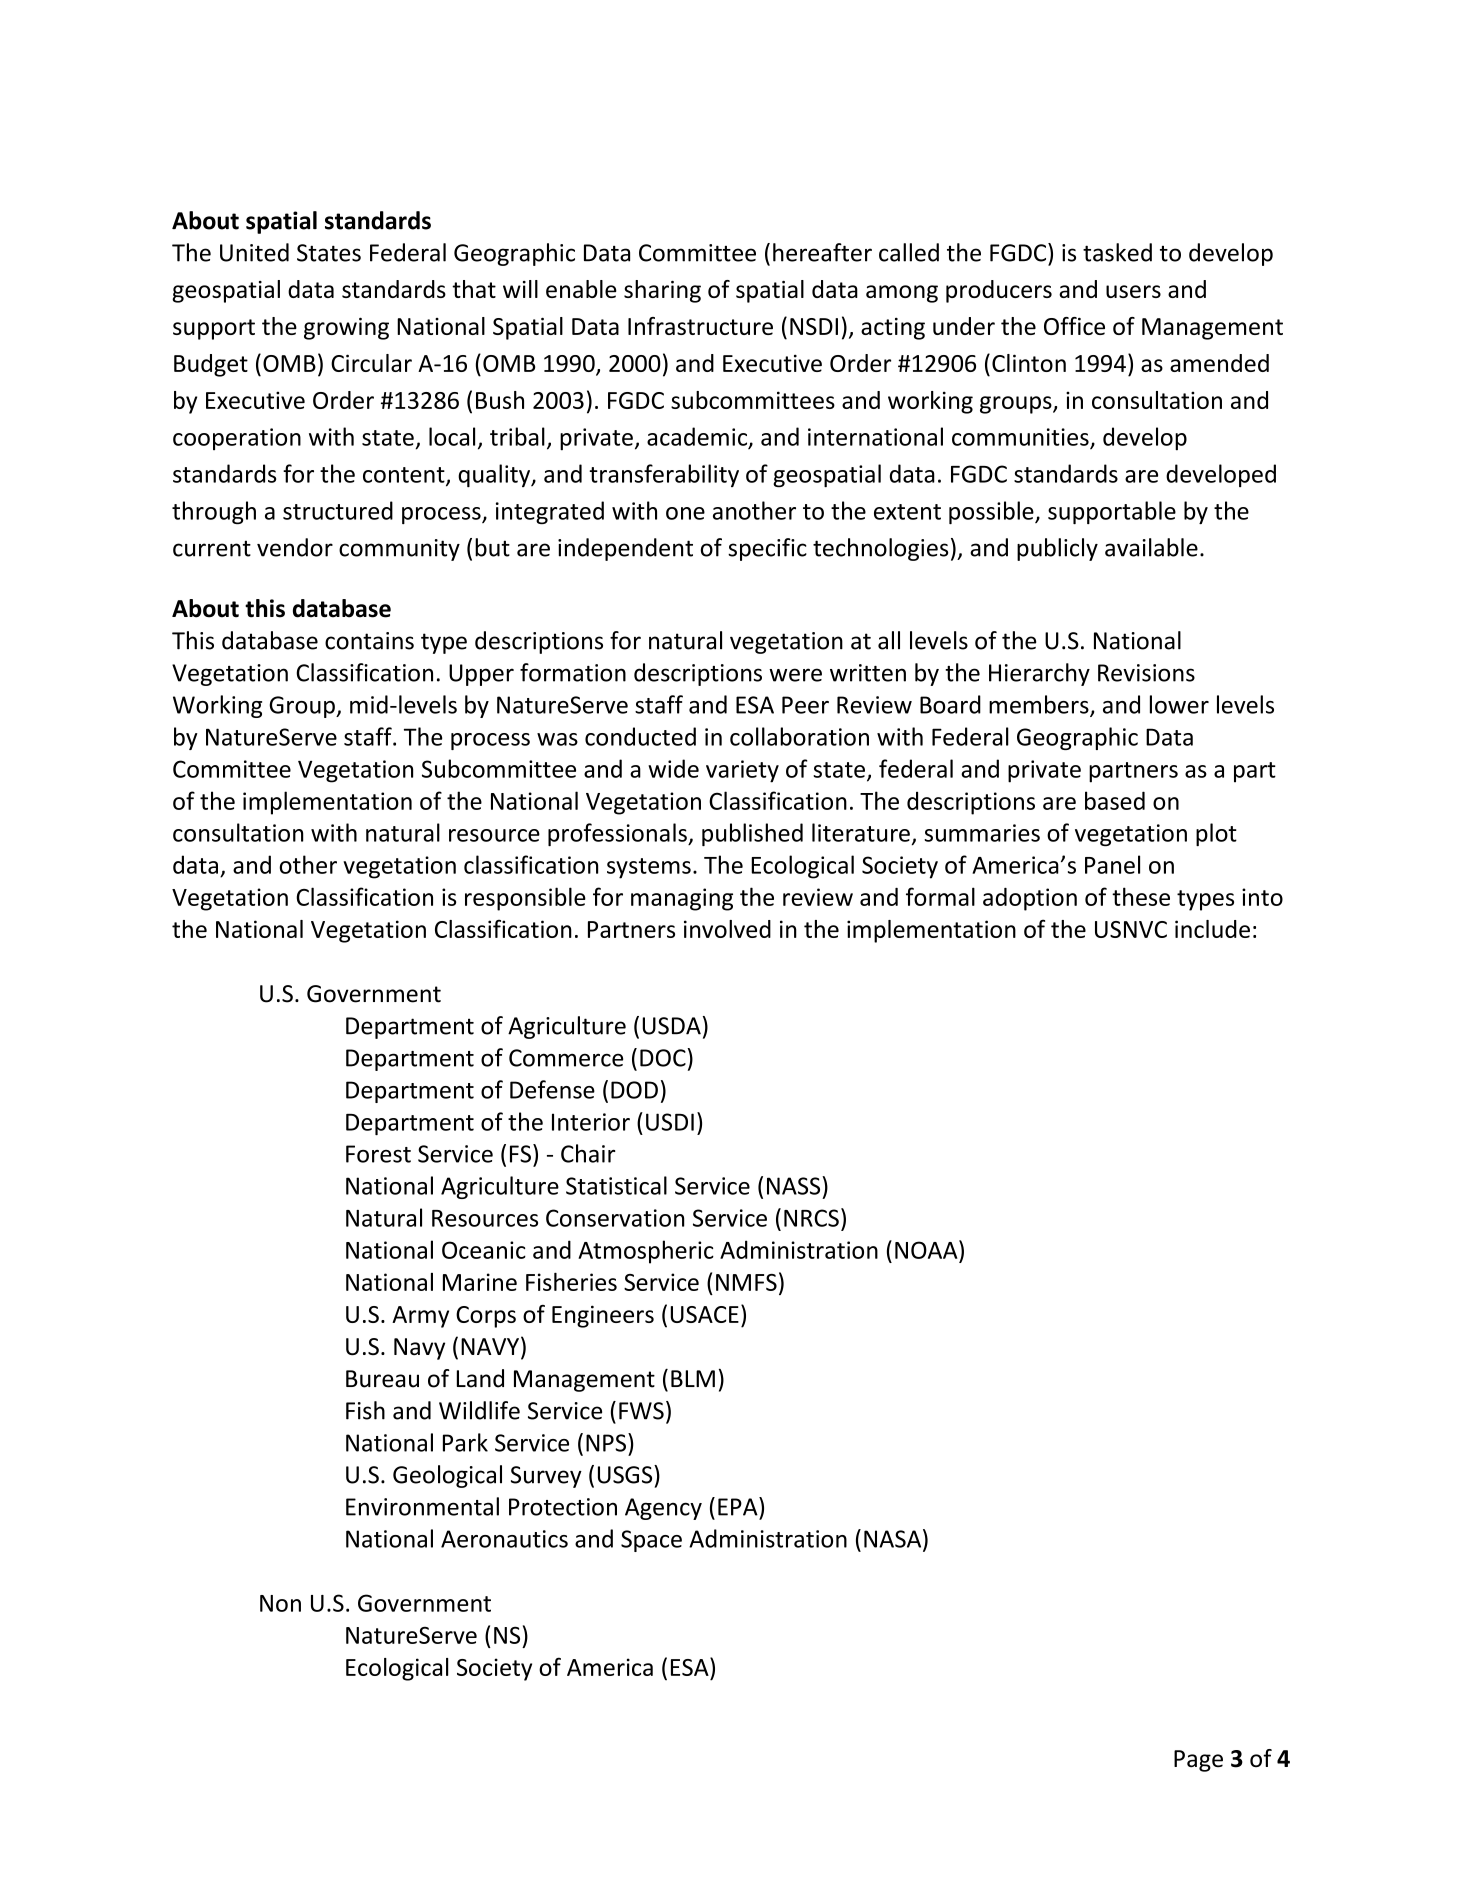 Image resolution: width=1462 pixels, height=1892 pixels. I want to click on Atmospheric, so click(646, 1252).
